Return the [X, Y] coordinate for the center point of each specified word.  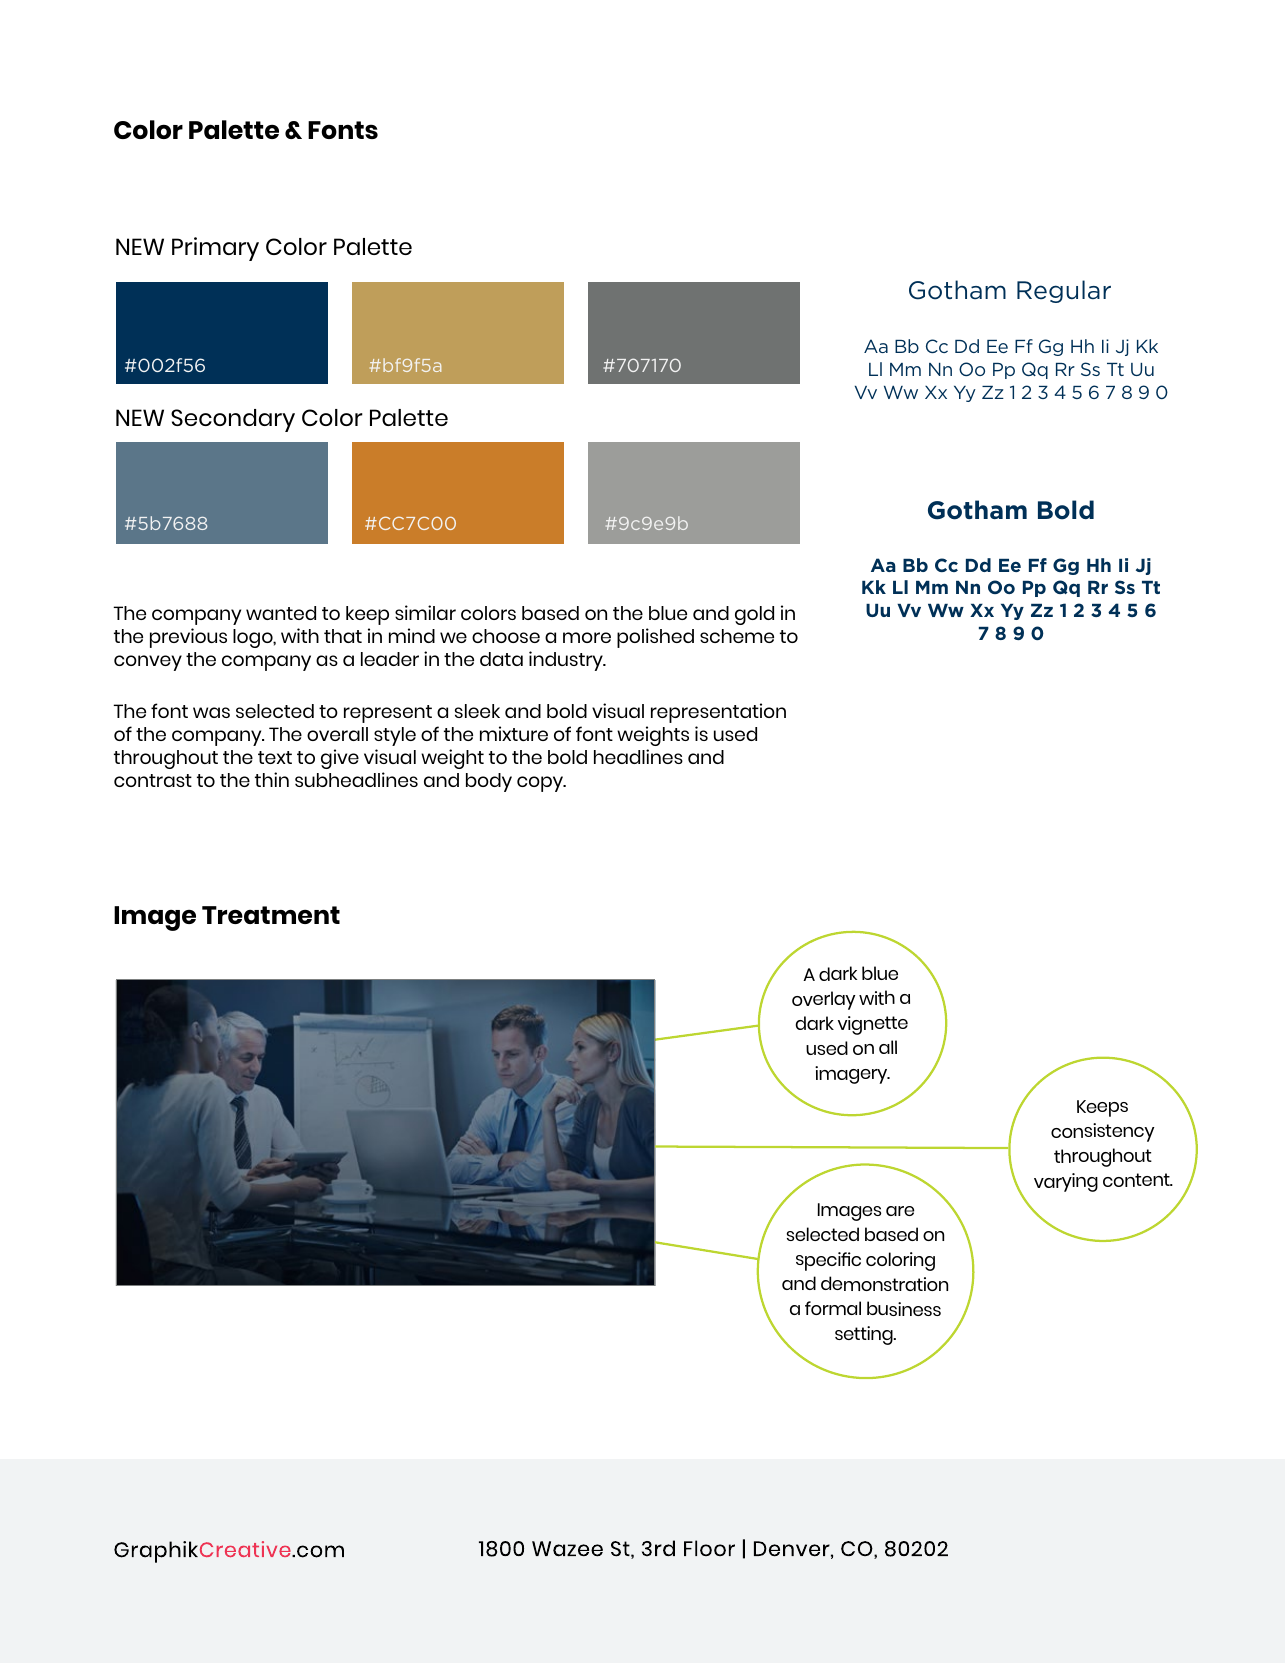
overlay [823, 1000]
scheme [737, 636]
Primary [215, 249]
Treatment [271, 915]
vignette [873, 1025]
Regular [1064, 291]
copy [541, 784]
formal [833, 1308]
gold [754, 615]
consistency [1102, 1132]
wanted [281, 613]
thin [272, 779]
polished [655, 638]
